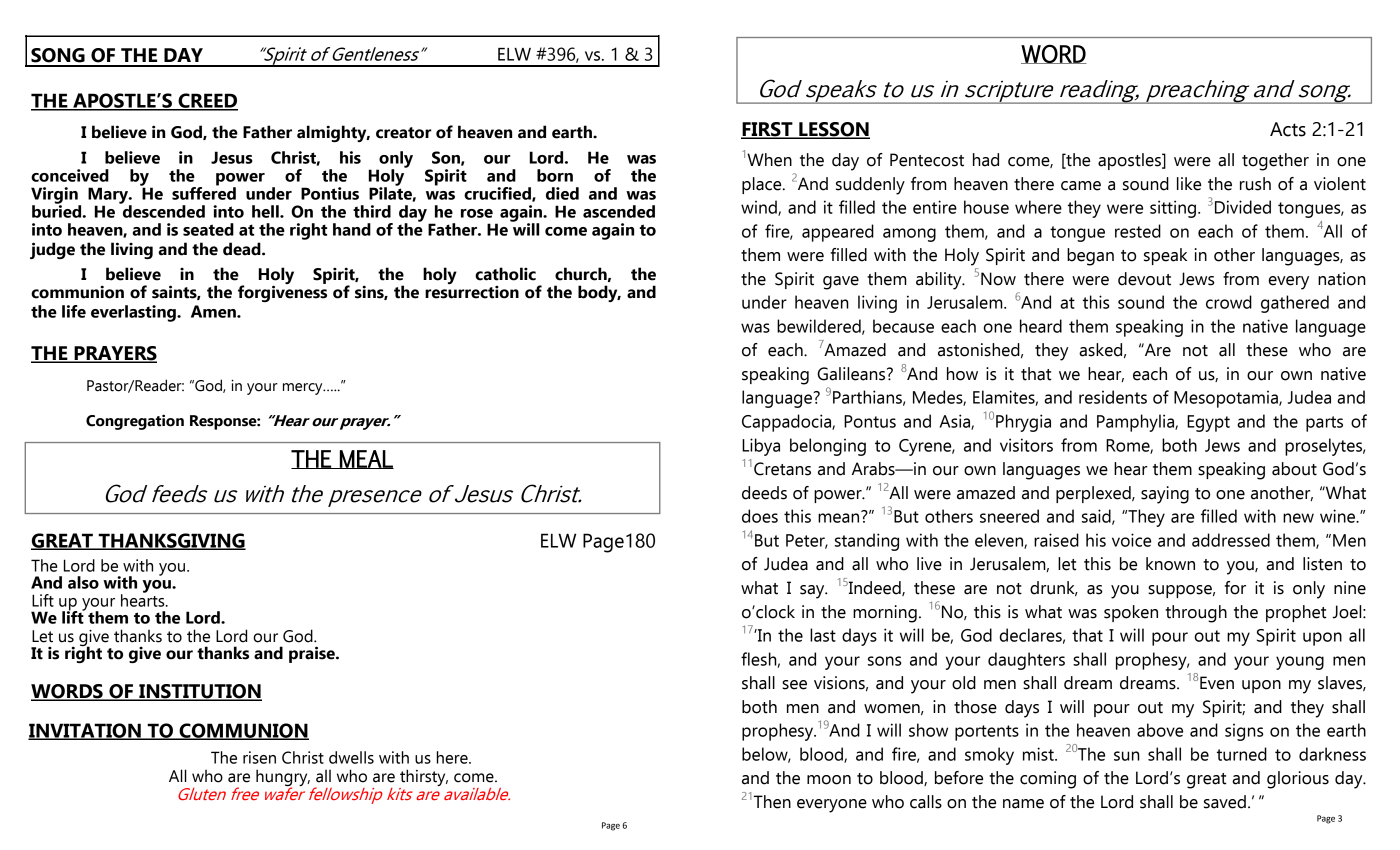 This screenshot has height=850, width=1400. Describe the element at coordinates (829, 780) in the screenshot. I see `moon` at that location.
